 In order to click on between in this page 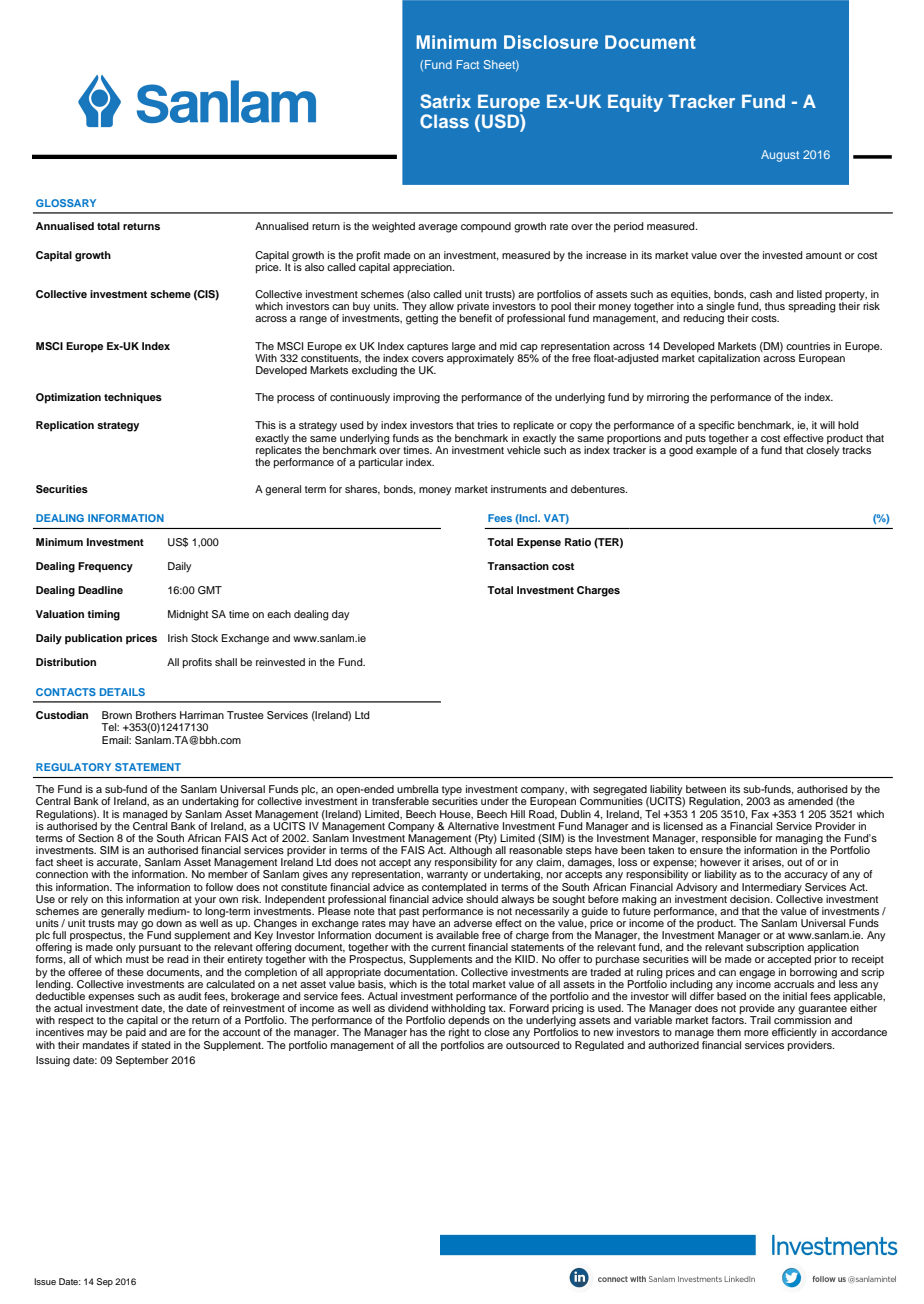, I will do `click(706, 789)`.
